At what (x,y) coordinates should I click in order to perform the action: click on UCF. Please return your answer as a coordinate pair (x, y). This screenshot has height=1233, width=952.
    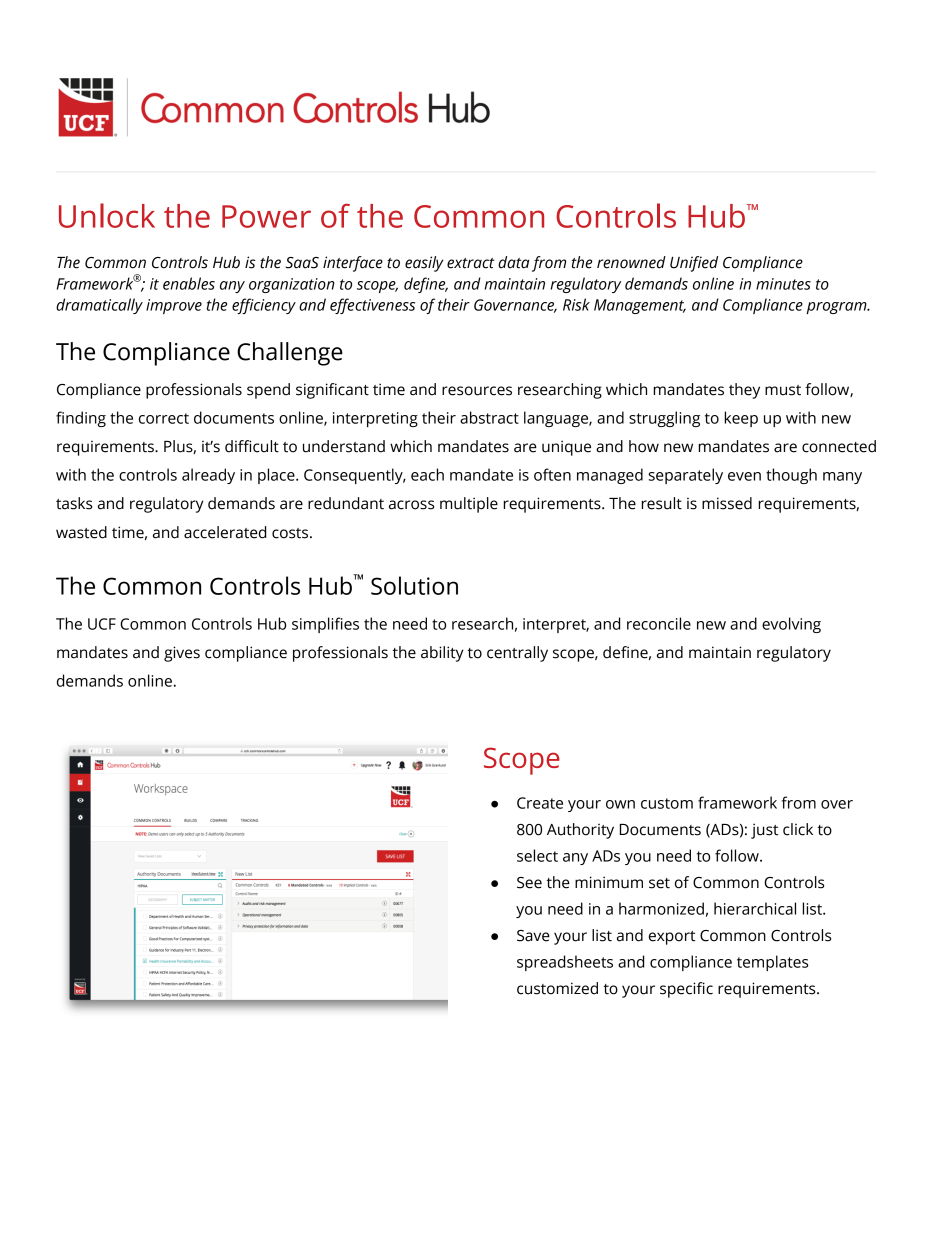
    Looking at the image, I should click on (102, 624).
